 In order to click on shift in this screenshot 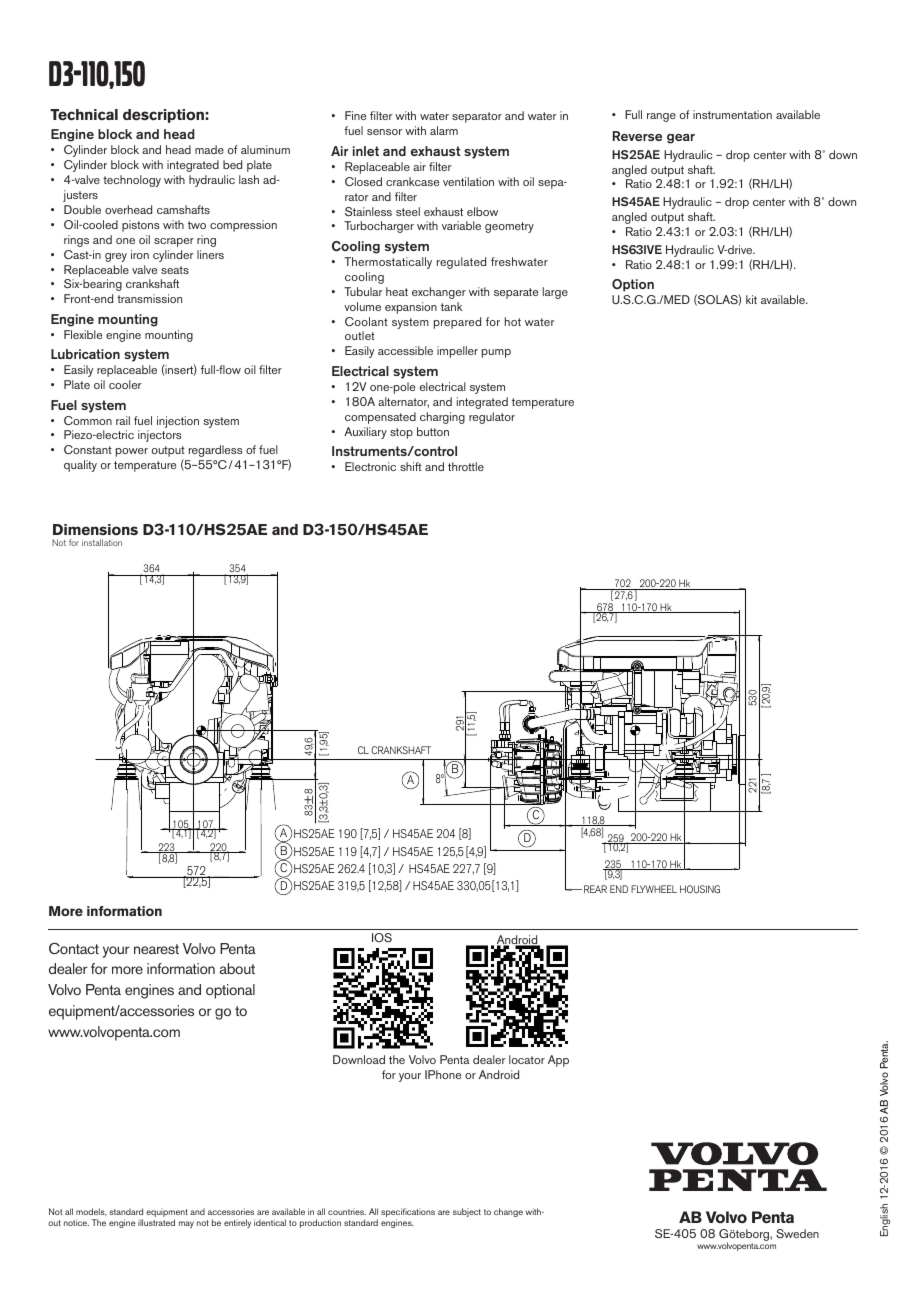, I will do `click(411, 466)`.
